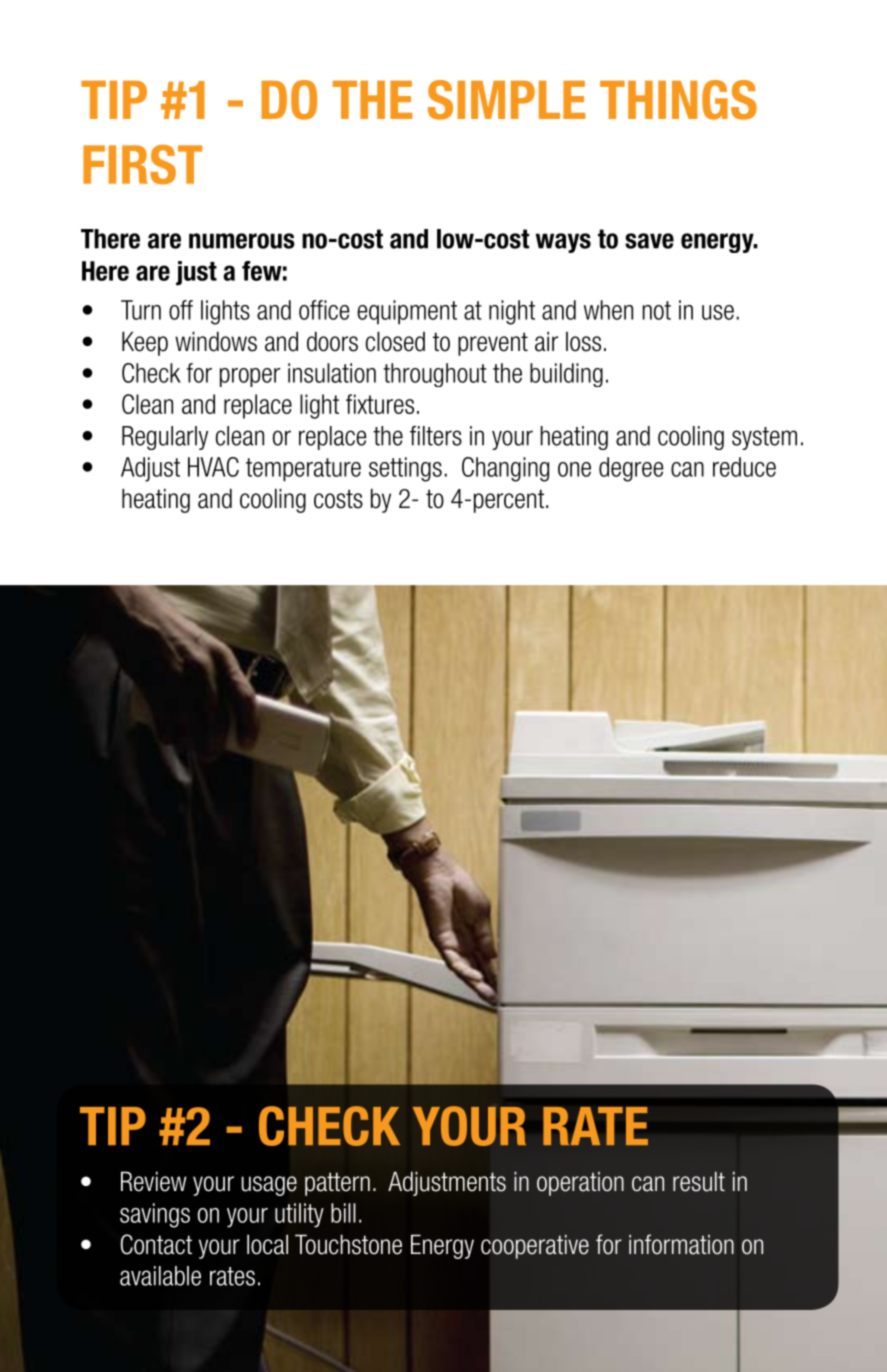  Describe the element at coordinates (405, 469) in the screenshot. I see `settings` at that location.
